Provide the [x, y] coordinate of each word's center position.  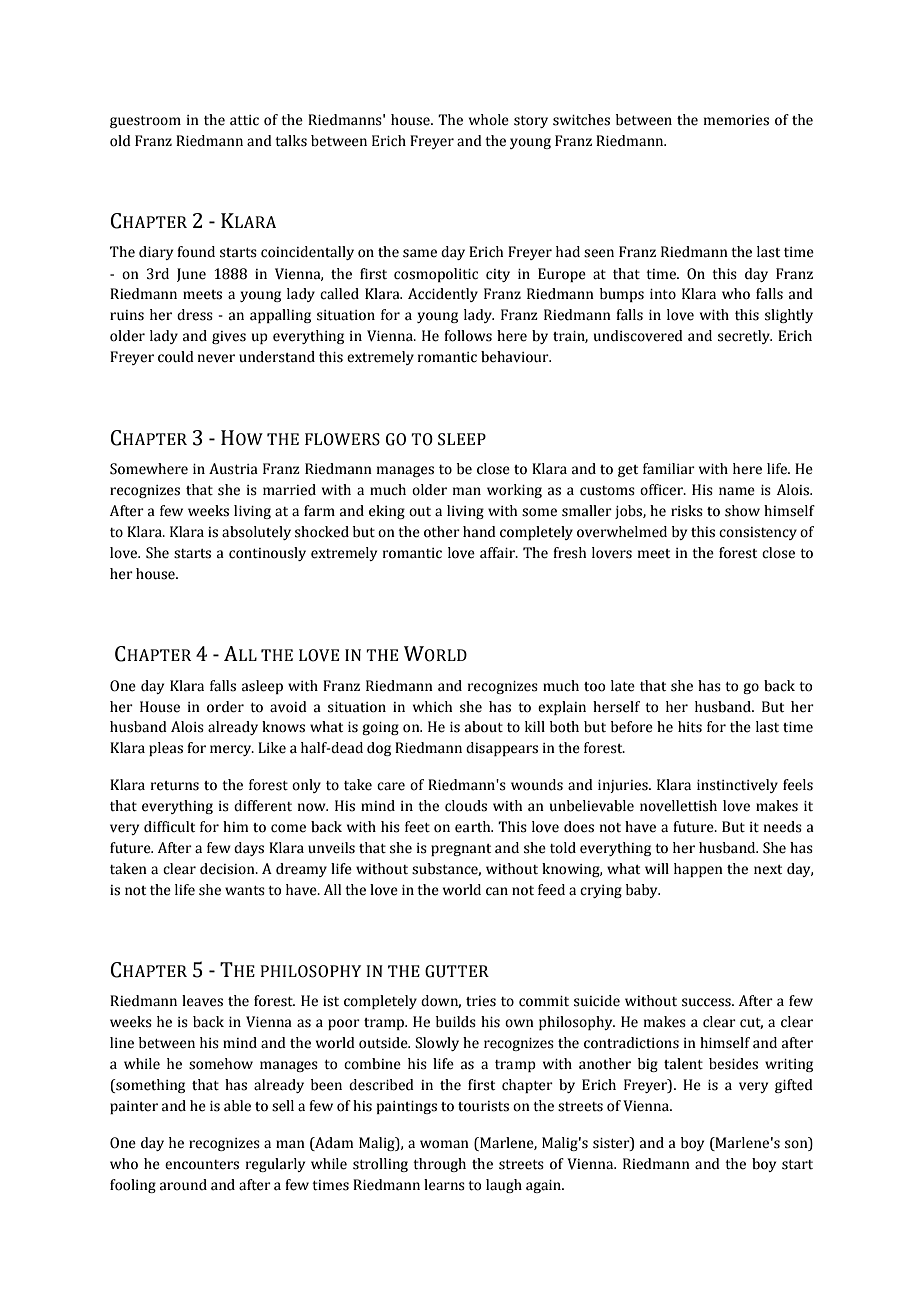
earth [474, 827]
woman [444, 1144]
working [514, 491]
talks [291, 141]
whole [489, 120]
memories [736, 120]
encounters [202, 1165]
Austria [233, 469]
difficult [169, 827]
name [737, 491]
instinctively [737, 786]
